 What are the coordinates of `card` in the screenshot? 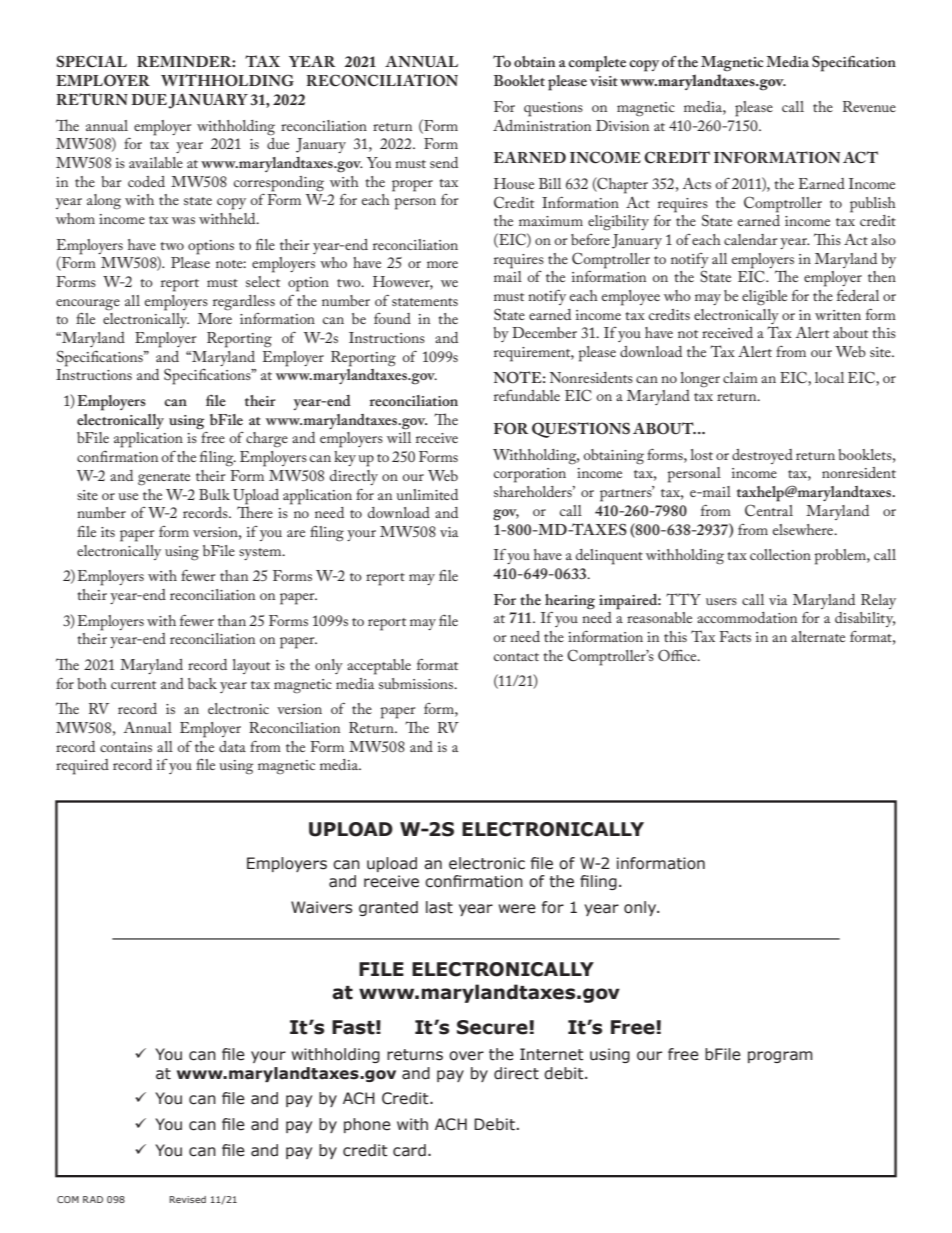 It's located at (409, 1150).
